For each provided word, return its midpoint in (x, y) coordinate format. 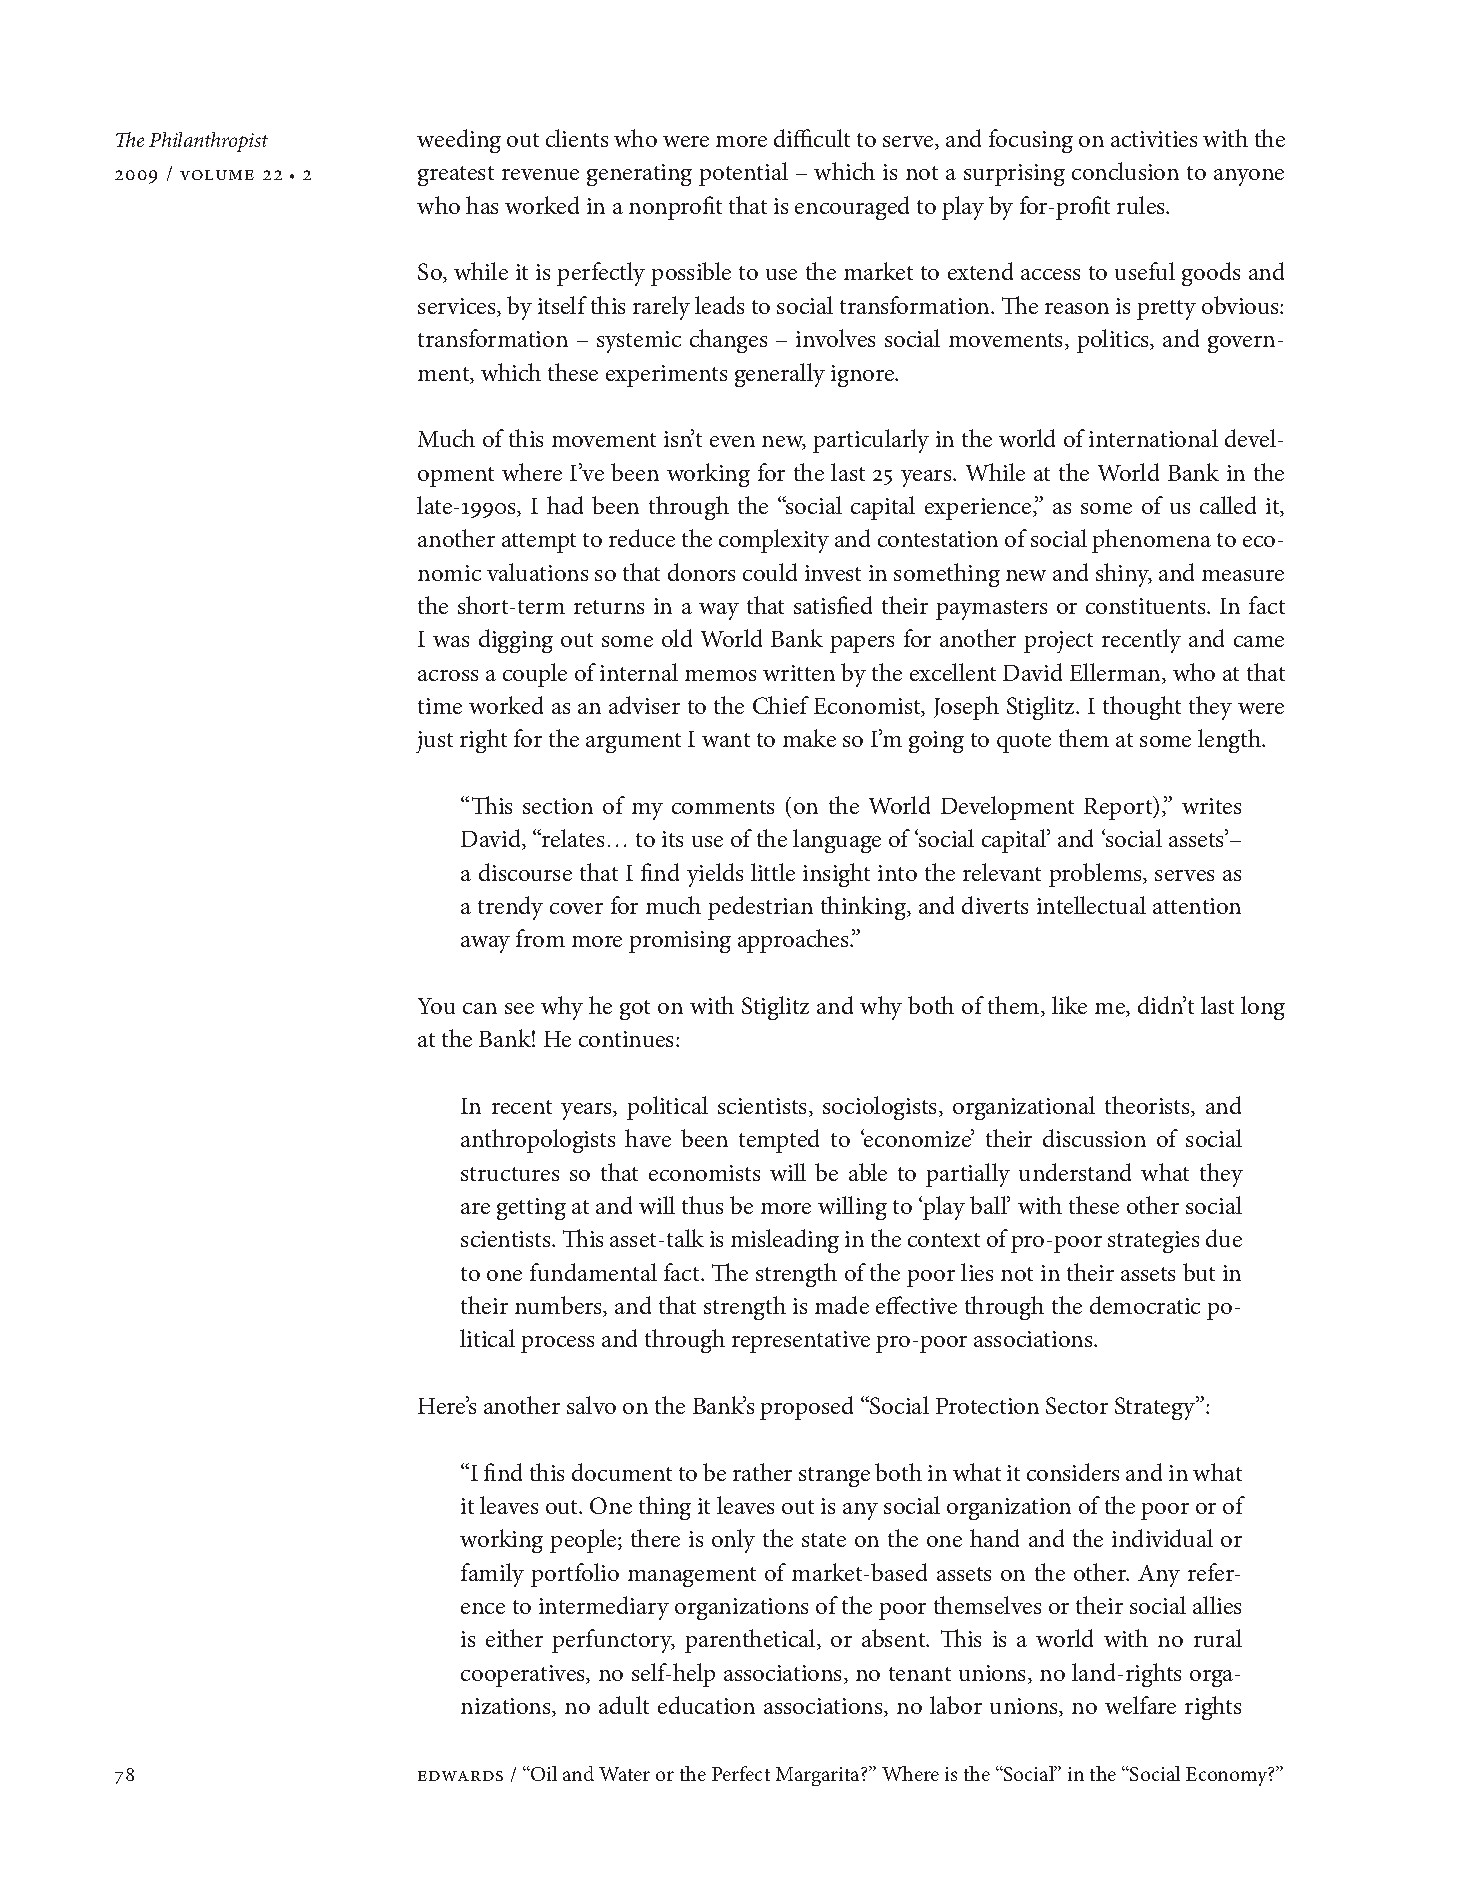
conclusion (1125, 171)
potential (743, 174)
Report (1119, 808)
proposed (806, 1408)
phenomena (1151, 541)
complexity (774, 541)
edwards (460, 1776)
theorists (1148, 1106)
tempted (779, 1141)
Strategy (1156, 1408)
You (436, 1006)
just (434, 742)
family (492, 1575)
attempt (539, 543)
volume (217, 175)
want (726, 740)
